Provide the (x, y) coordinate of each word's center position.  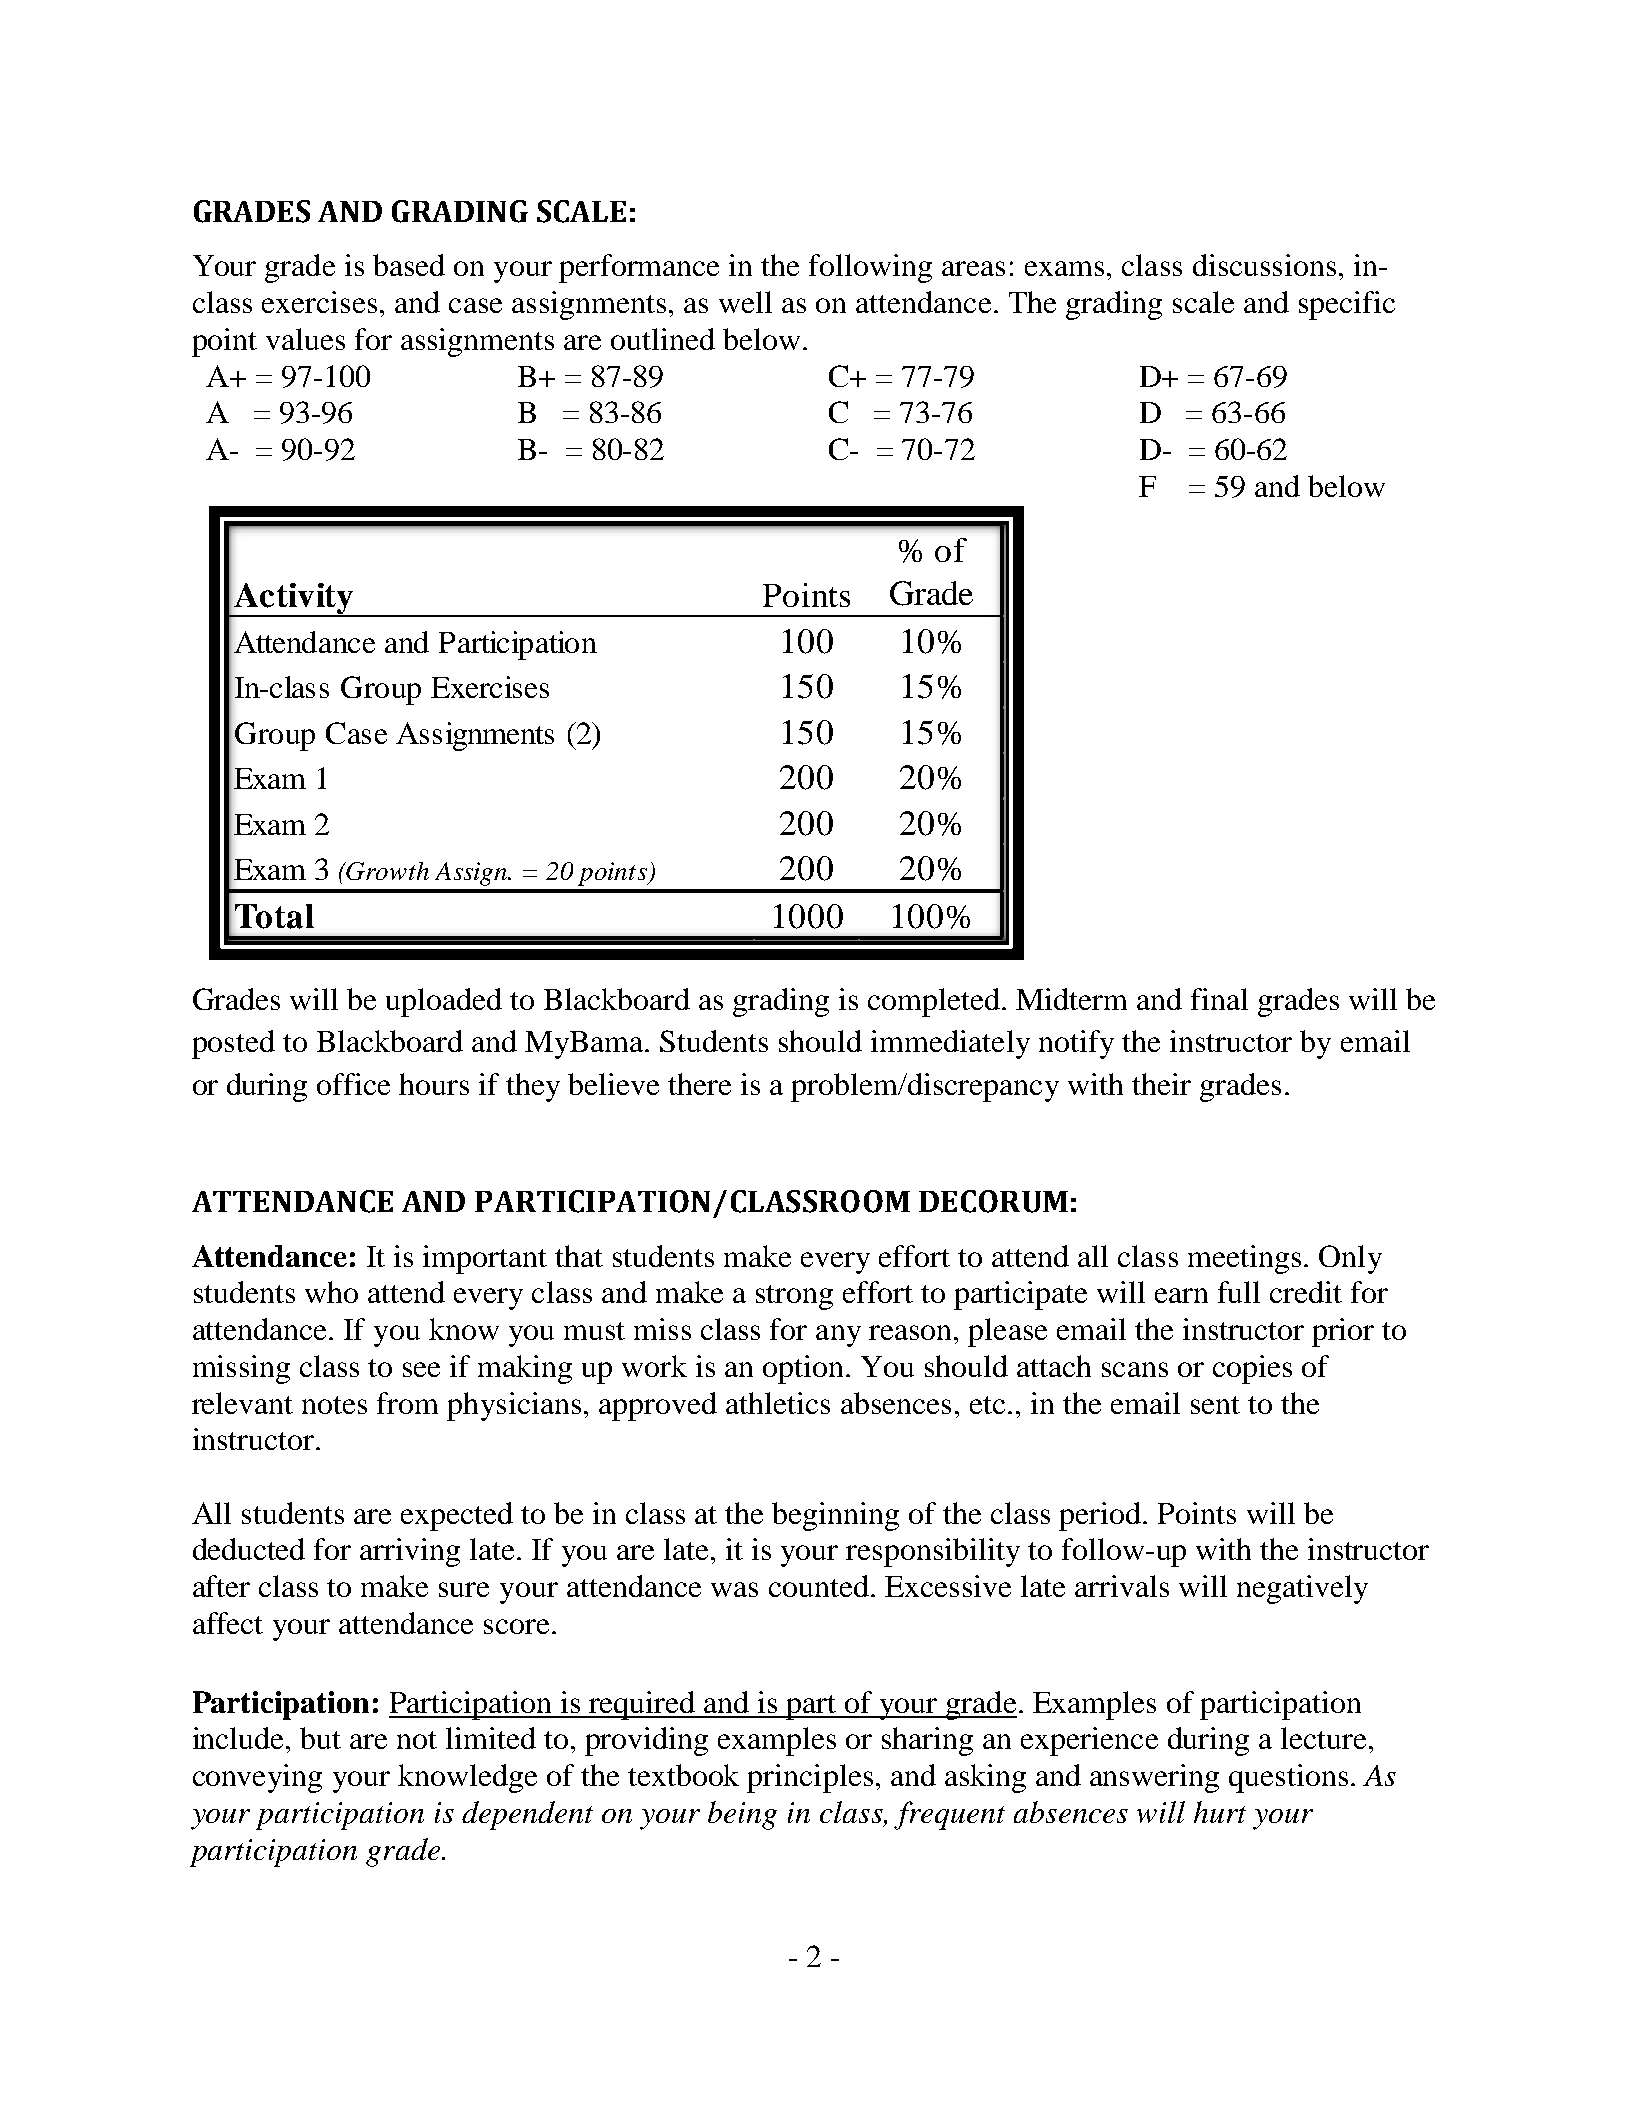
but (320, 1738)
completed (935, 1002)
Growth (387, 871)
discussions (1264, 265)
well (745, 302)
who (331, 1292)
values (305, 339)
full (1239, 1292)
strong (794, 1297)
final (1219, 999)
